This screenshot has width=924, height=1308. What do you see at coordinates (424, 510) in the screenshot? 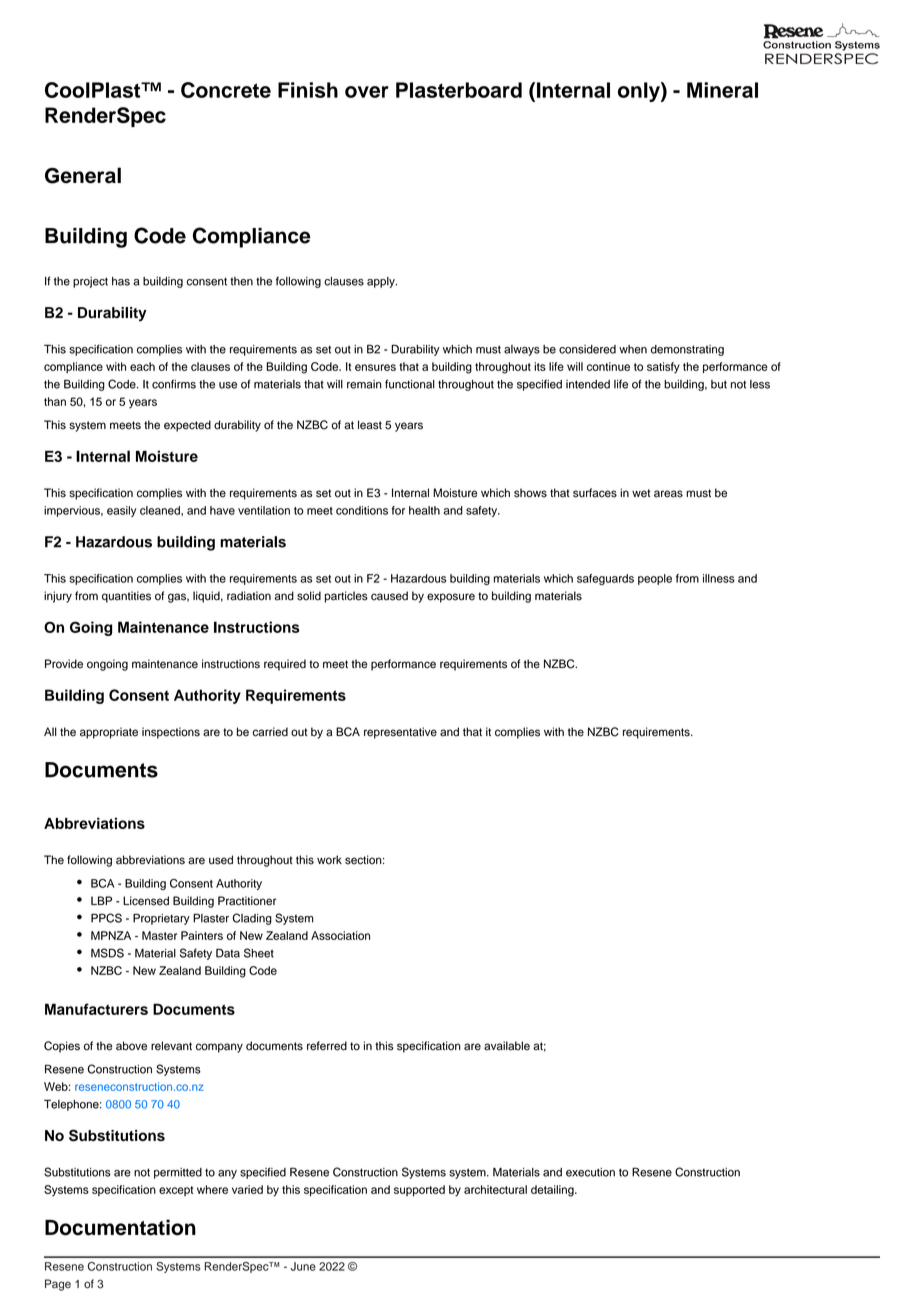
I see `health` at bounding box center [424, 510].
